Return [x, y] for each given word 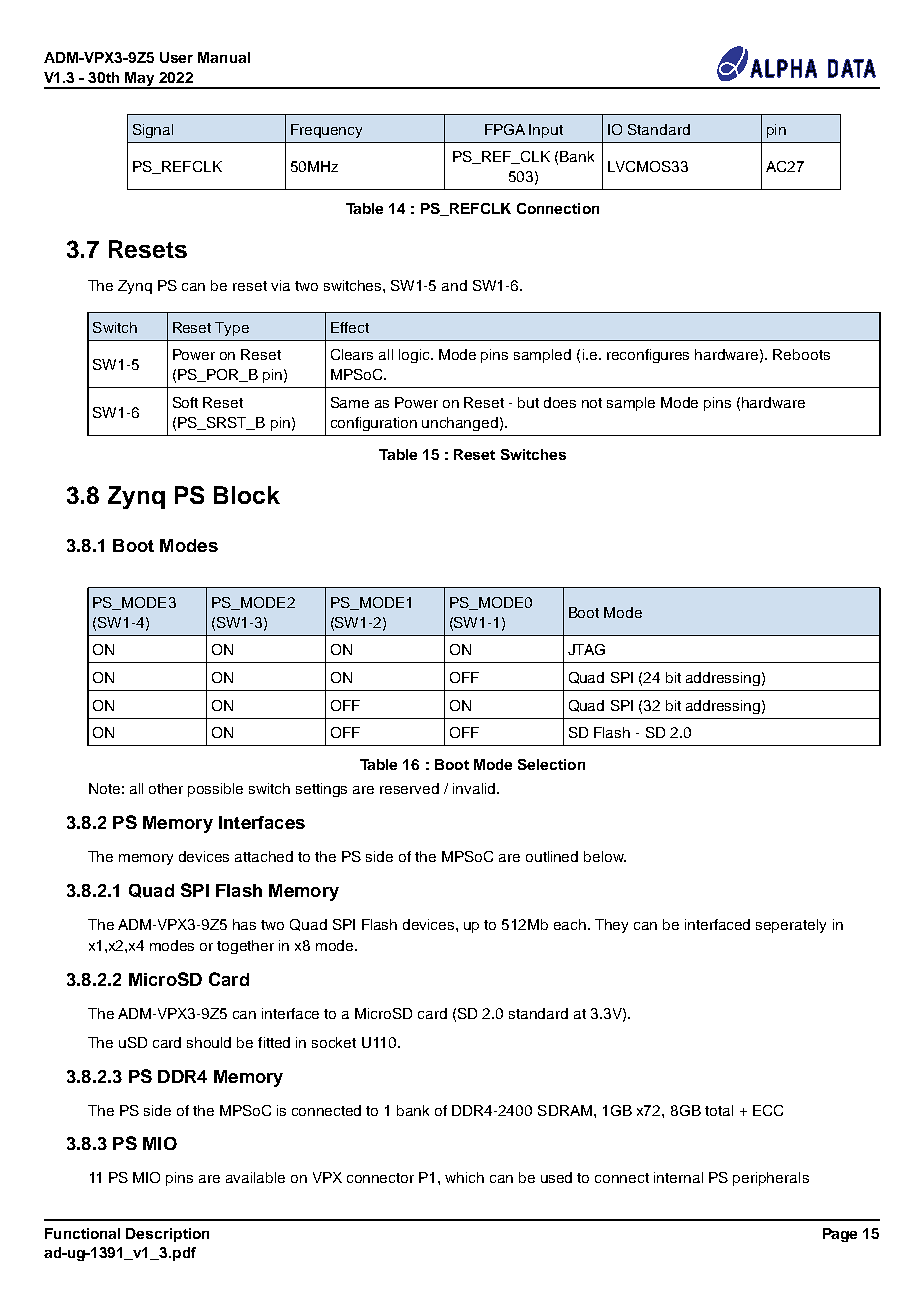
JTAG [586, 649]
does [560, 402]
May [140, 80]
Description [167, 1235]
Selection [551, 764]
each [570, 924]
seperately [791, 926]
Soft [185, 402]
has [244, 924]
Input [546, 131]
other [166, 788]
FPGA [505, 129]
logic [415, 356]
